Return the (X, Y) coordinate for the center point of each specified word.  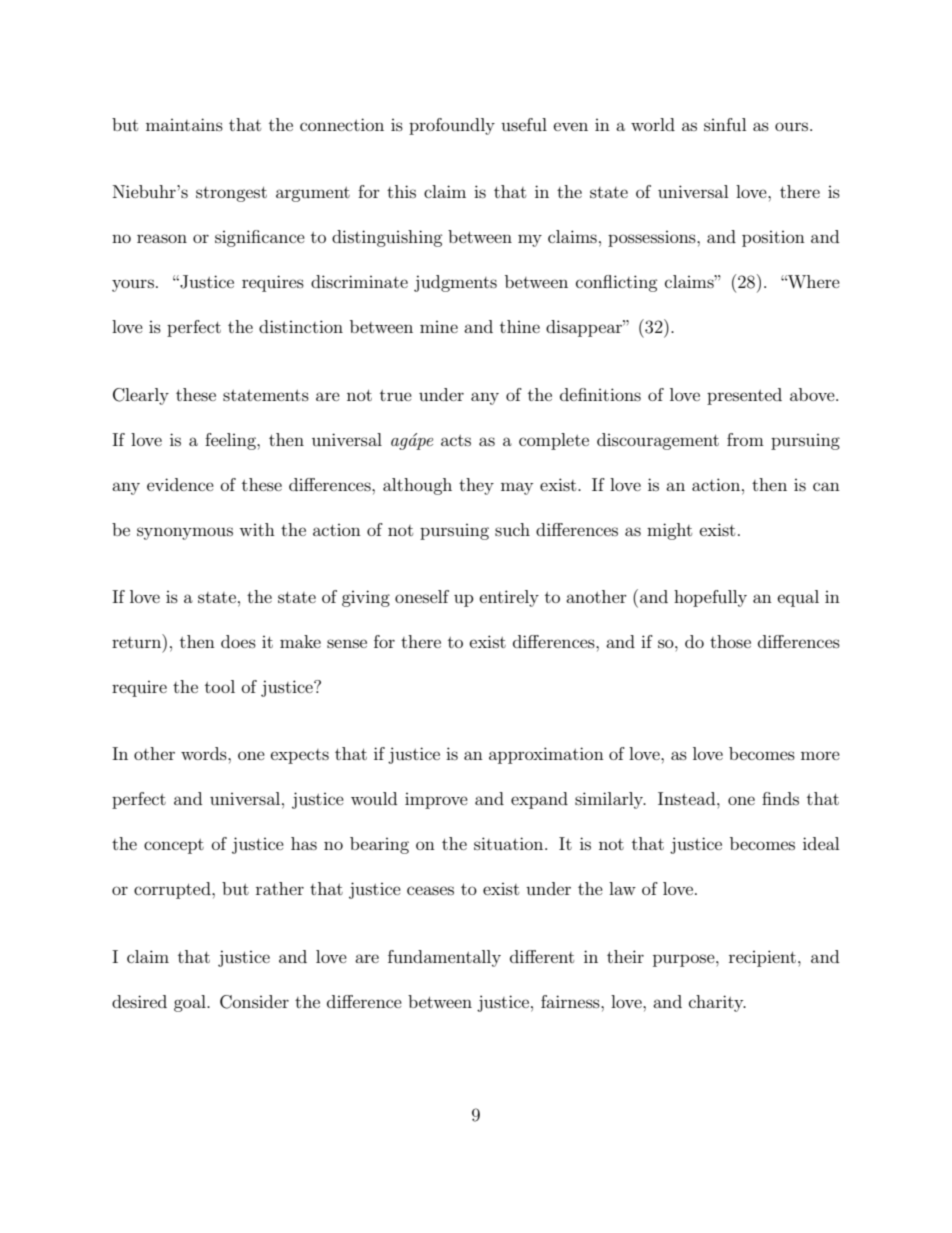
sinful (725, 124)
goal (191, 1003)
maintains (184, 124)
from (745, 439)
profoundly (452, 126)
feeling (231, 441)
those (730, 641)
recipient (762, 958)
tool (220, 686)
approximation (546, 755)
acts (456, 440)
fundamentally (444, 958)
